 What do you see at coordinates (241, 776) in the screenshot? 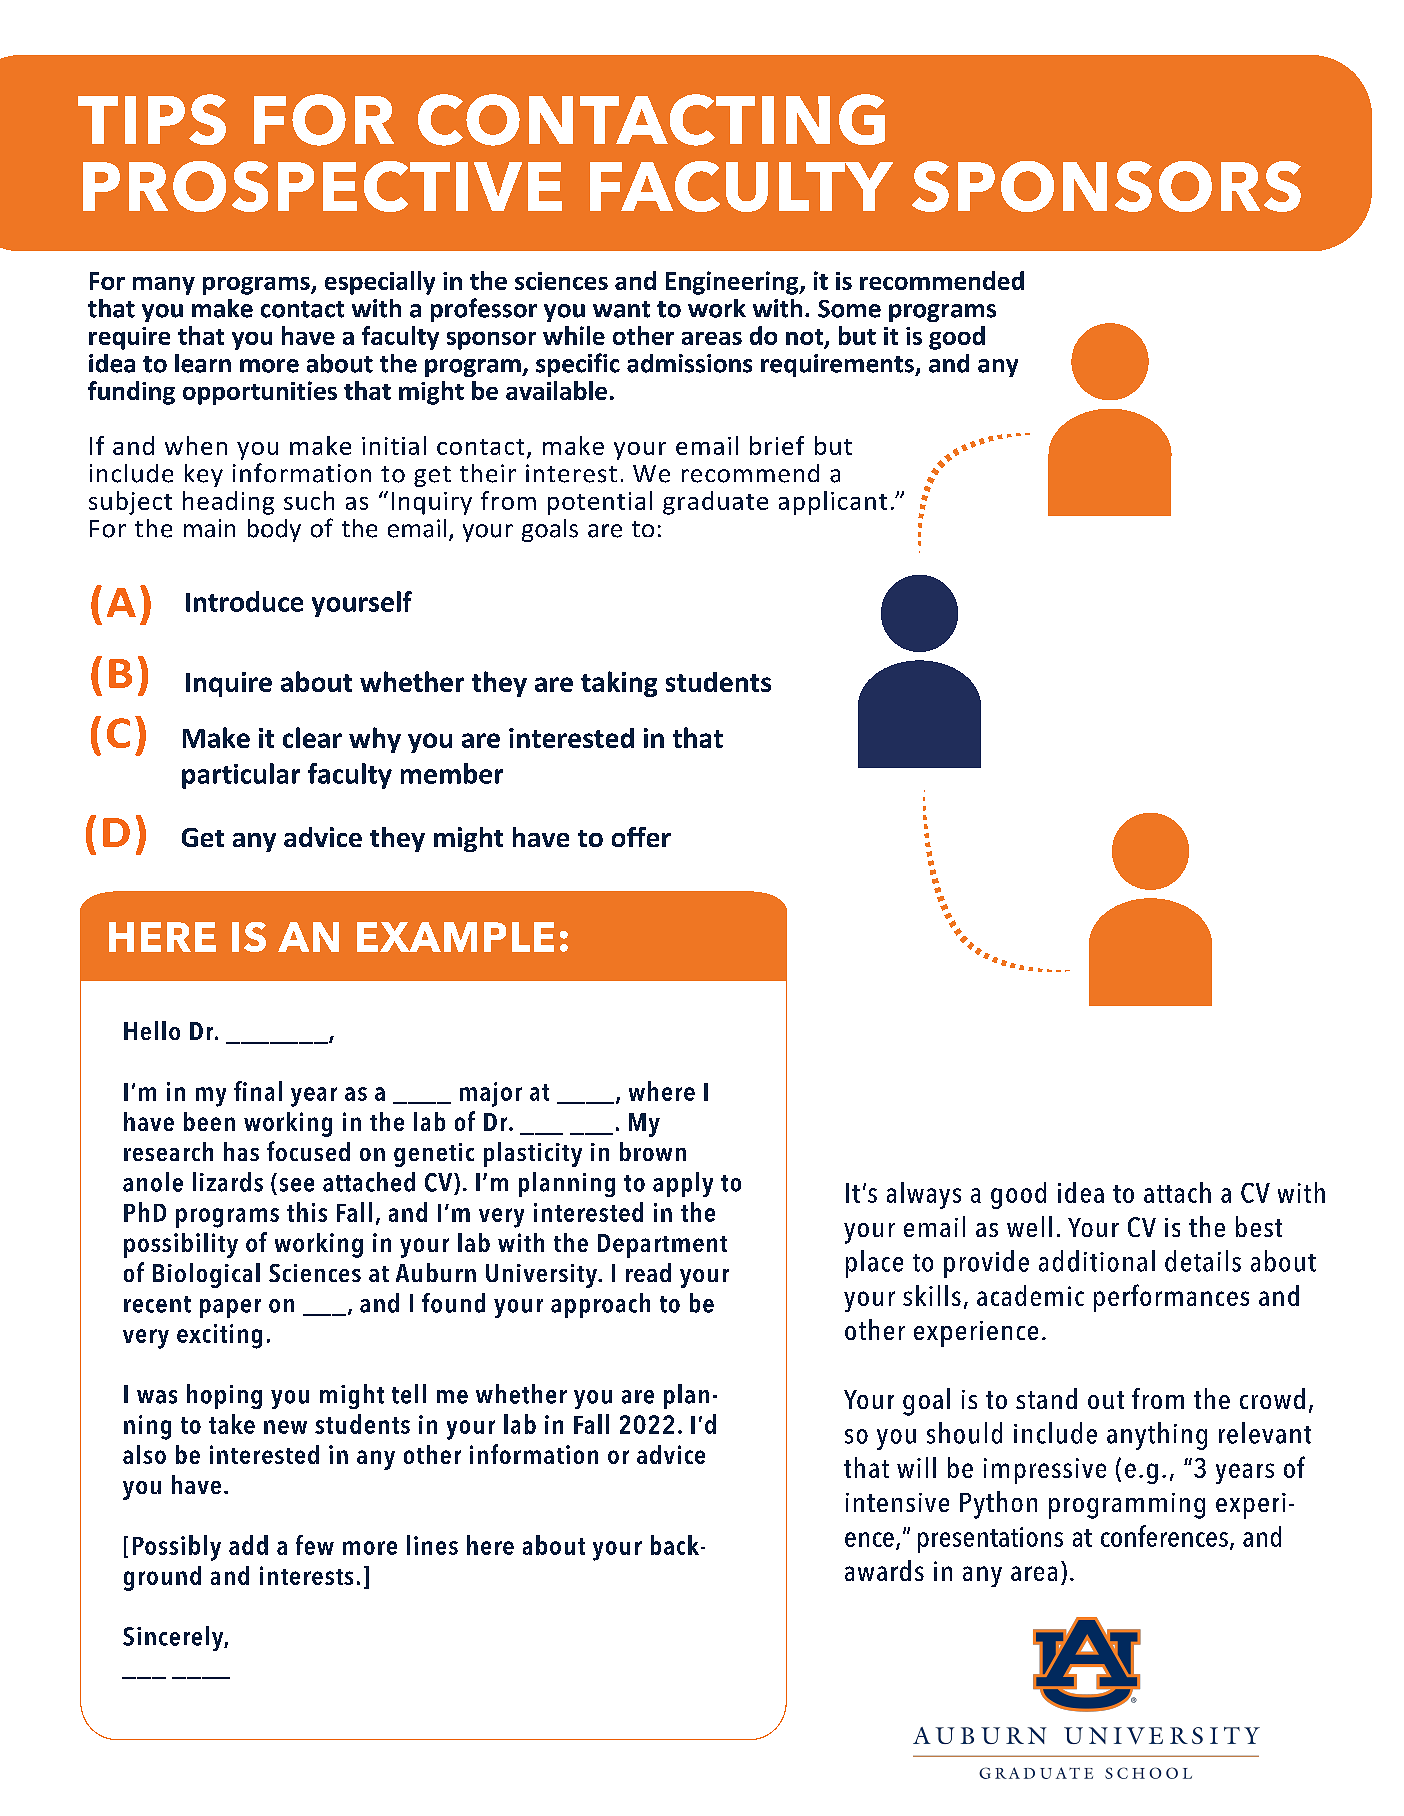
I see `particular` at bounding box center [241, 776].
